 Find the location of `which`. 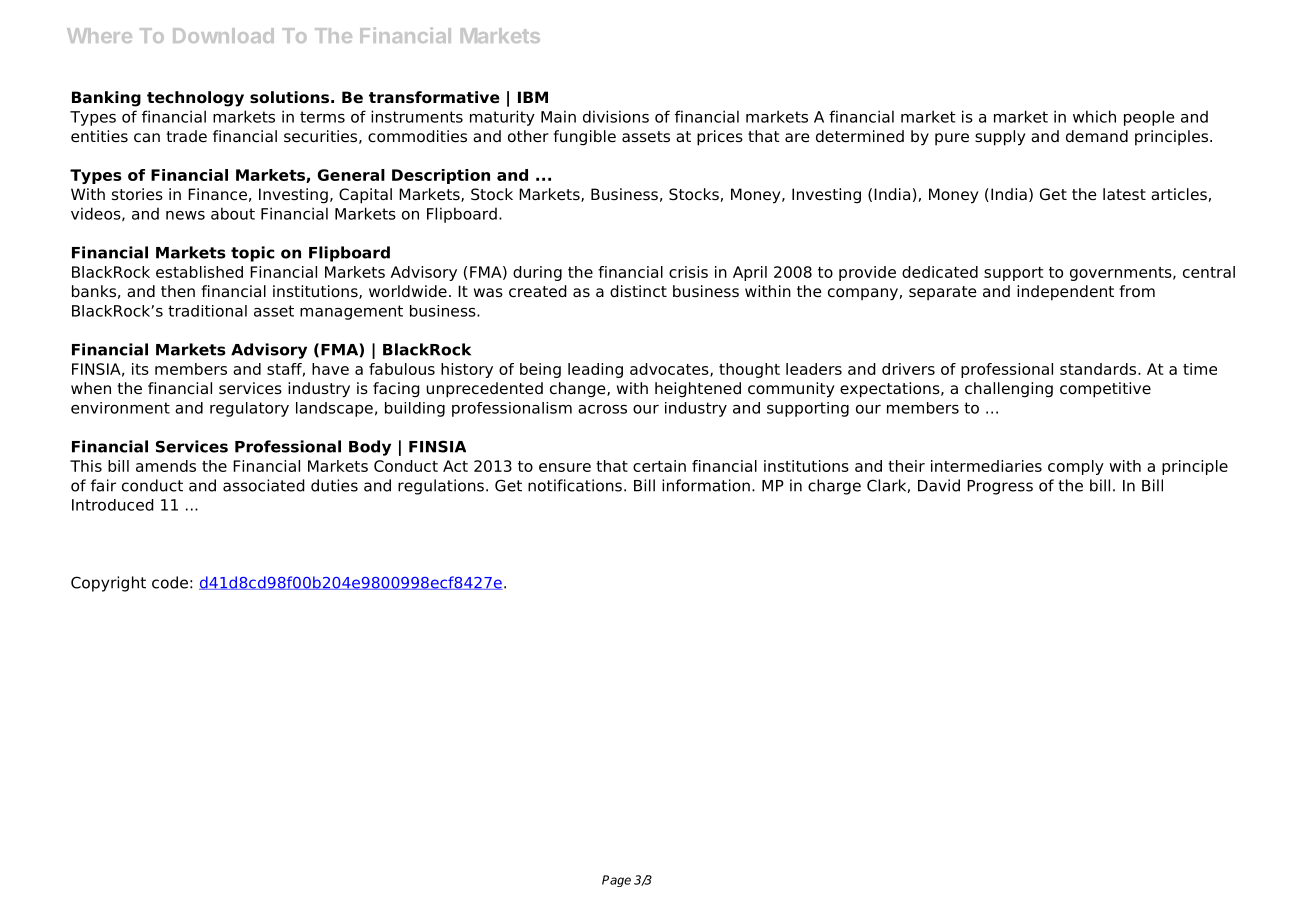

which is located at coordinates (1094, 116).
